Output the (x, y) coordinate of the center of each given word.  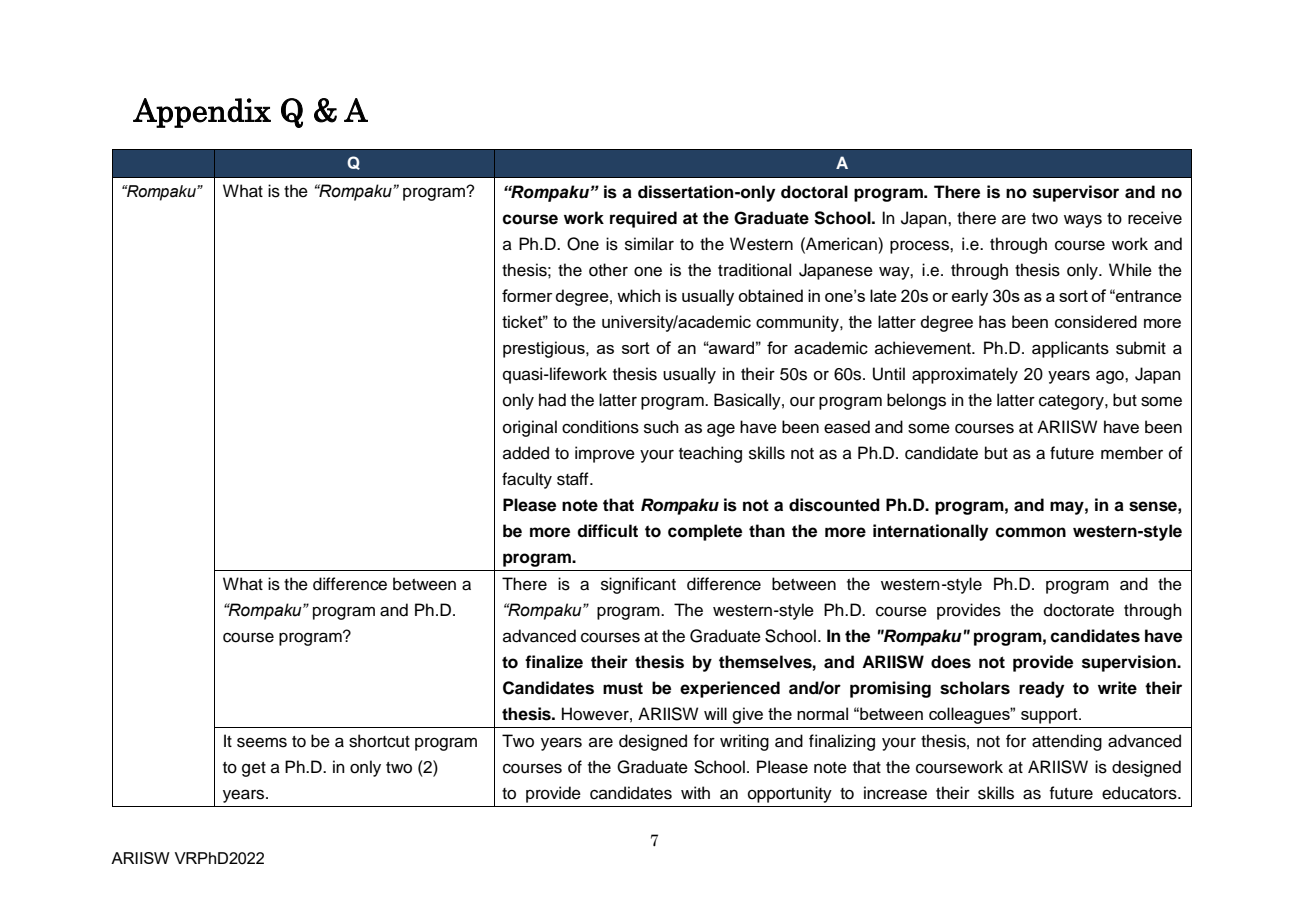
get (254, 769)
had (552, 400)
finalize (554, 662)
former (527, 295)
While (1130, 270)
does (951, 662)
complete (705, 532)
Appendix (202, 113)
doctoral (814, 192)
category (1072, 402)
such (661, 427)
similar (649, 244)
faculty (527, 480)
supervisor (1076, 193)
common (1030, 532)
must (623, 688)
